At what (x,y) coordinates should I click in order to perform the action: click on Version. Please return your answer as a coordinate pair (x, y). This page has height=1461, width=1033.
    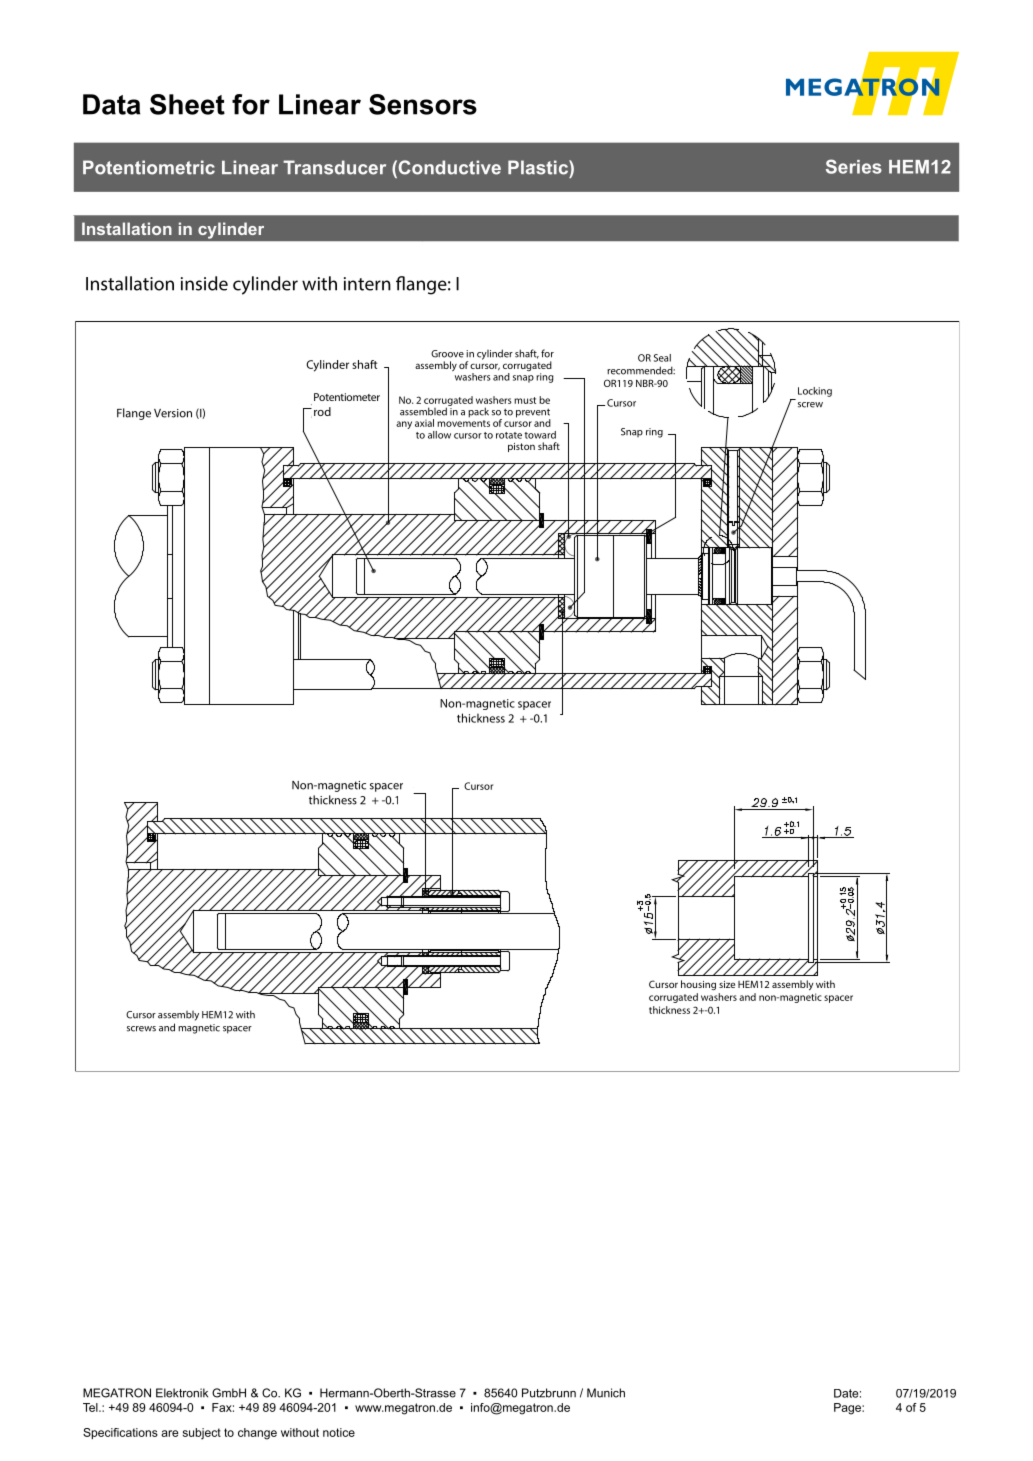
    Looking at the image, I should click on (173, 413).
